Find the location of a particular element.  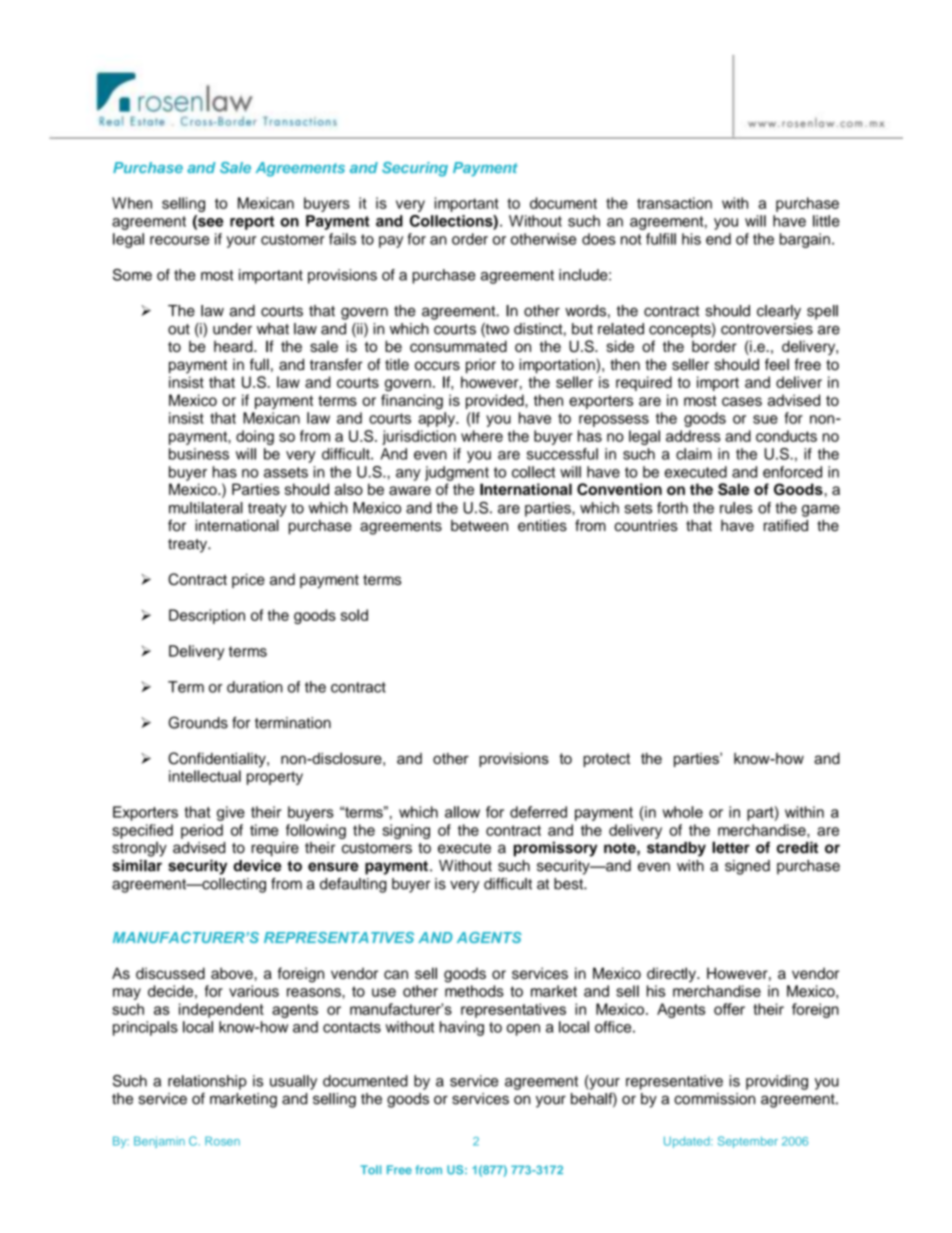

price is located at coordinates (248, 580).
